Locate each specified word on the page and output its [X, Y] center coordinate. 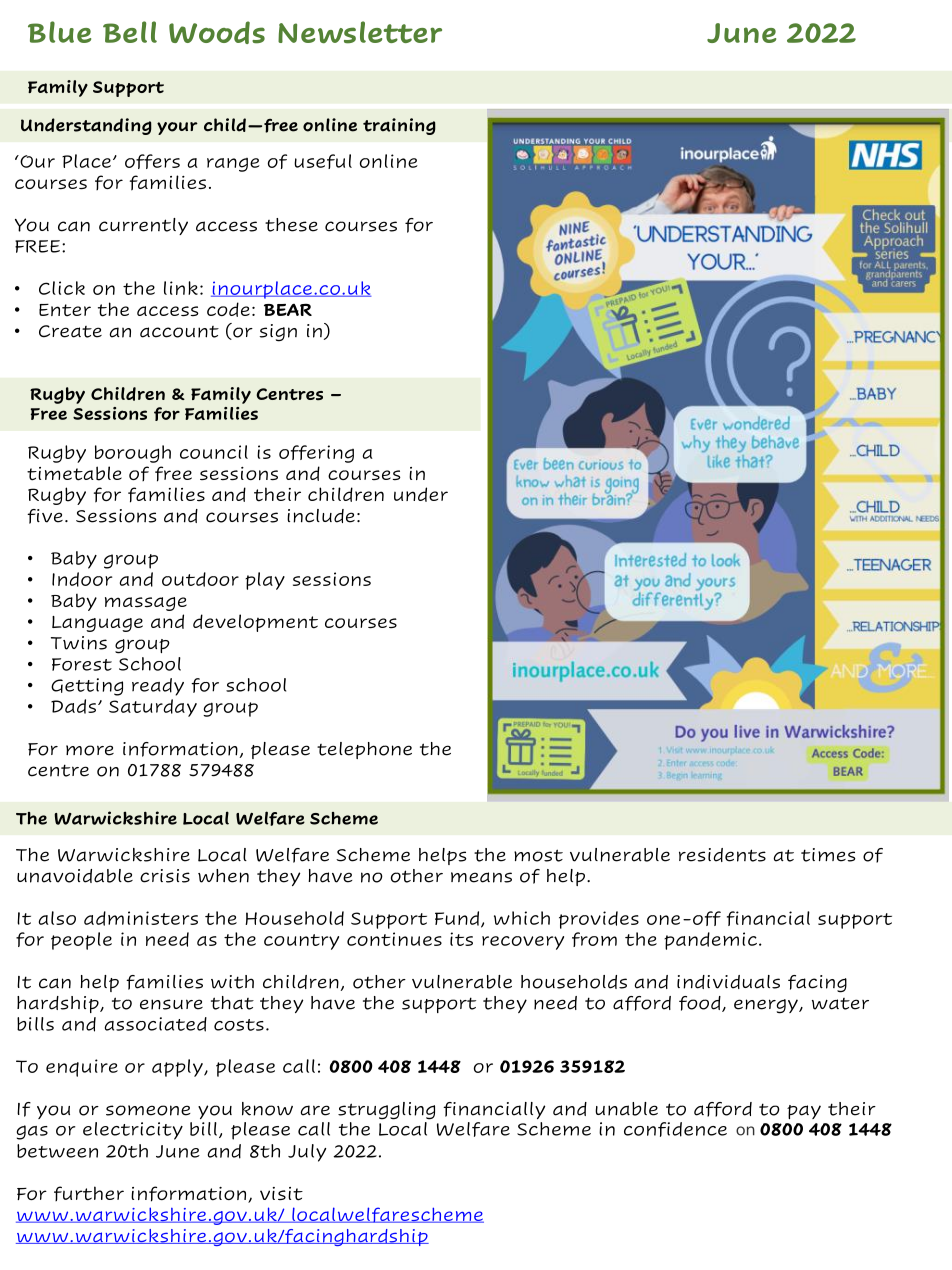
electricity [133, 1131]
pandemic [710, 941]
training [399, 126]
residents [722, 855]
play [265, 581]
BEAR [288, 309]
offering [316, 454]
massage [146, 604]
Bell [130, 32]
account [179, 332]
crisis [165, 876]
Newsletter [360, 32]
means [481, 877]
